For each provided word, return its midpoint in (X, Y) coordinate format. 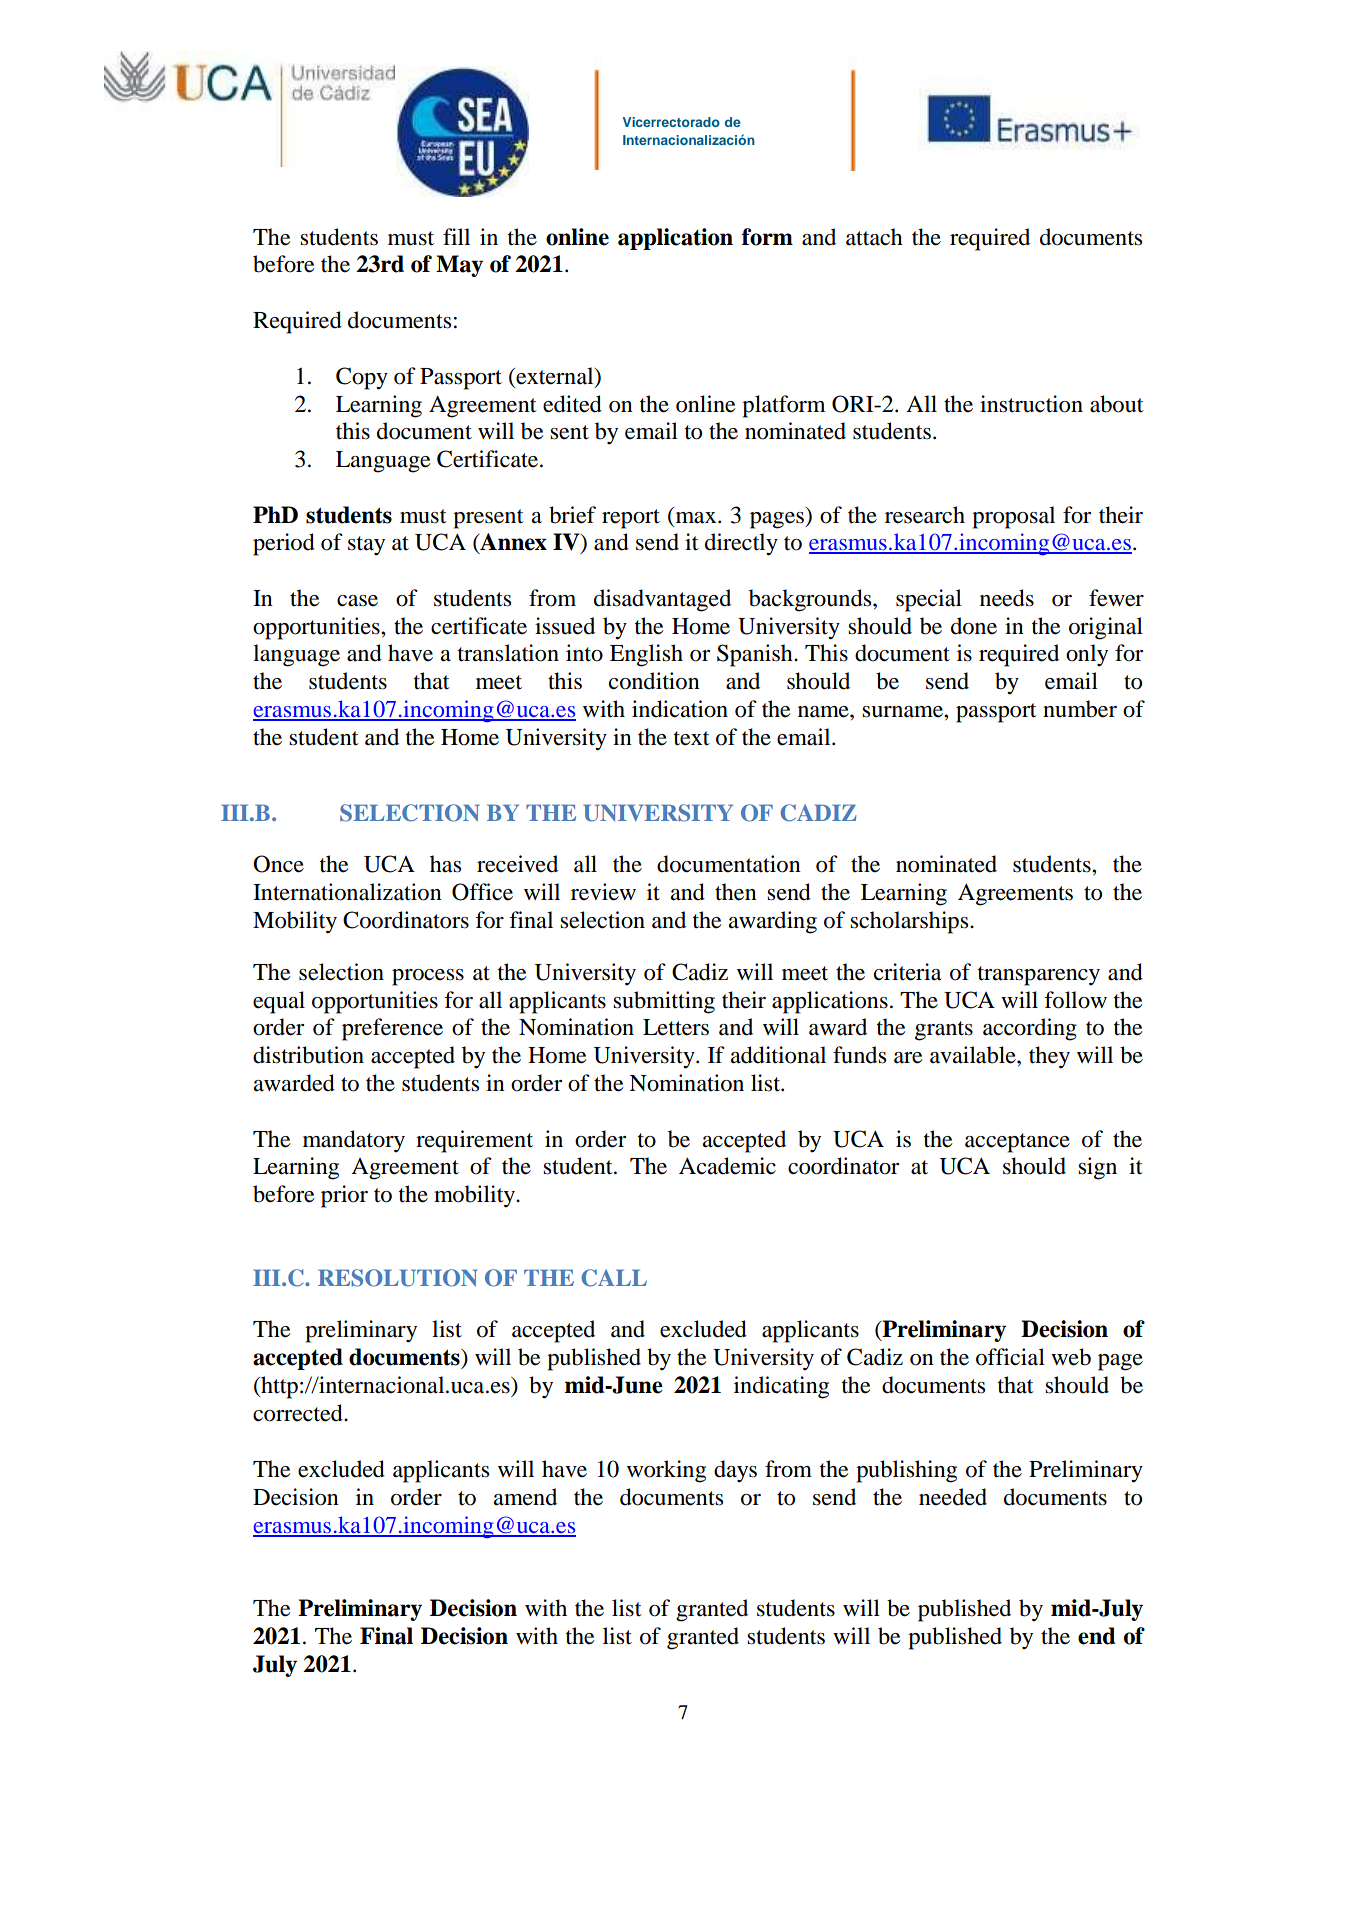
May (459, 266)
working (666, 1471)
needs (1007, 598)
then (736, 892)
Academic (727, 1166)
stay (366, 546)
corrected (299, 1413)
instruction (1031, 404)
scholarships (910, 922)
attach (874, 237)
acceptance (1017, 1143)
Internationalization (347, 892)
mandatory (354, 1141)
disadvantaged (662, 600)
